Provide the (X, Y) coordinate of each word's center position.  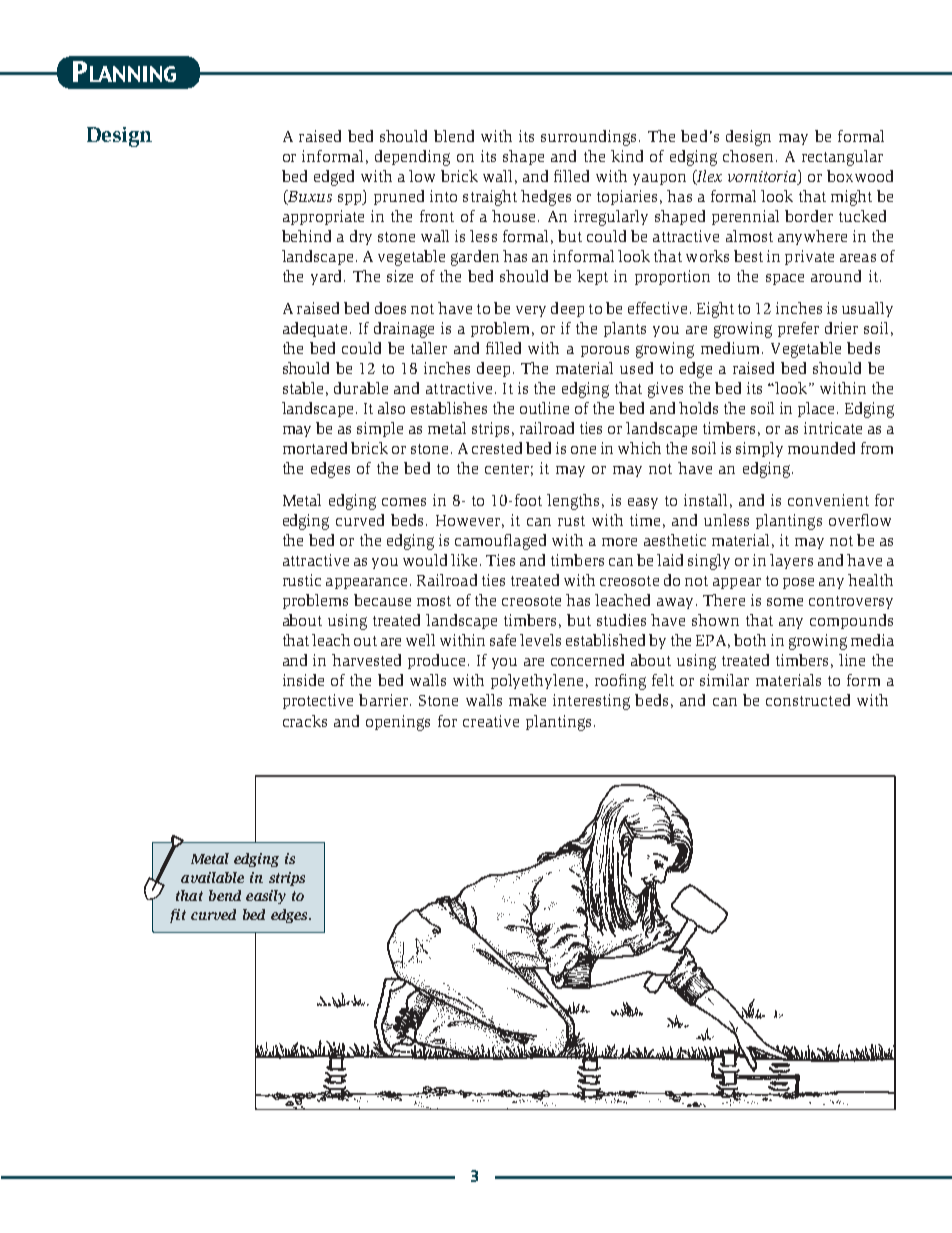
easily (266, 897)
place (818, 409)
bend (225, 895)
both (750, 640)
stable (303, 388)
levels (540, 640)
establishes (449, 408)
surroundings (588, 138)
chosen (748, 156)
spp (351, 199)
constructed (808, 700)
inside (303, 680)
